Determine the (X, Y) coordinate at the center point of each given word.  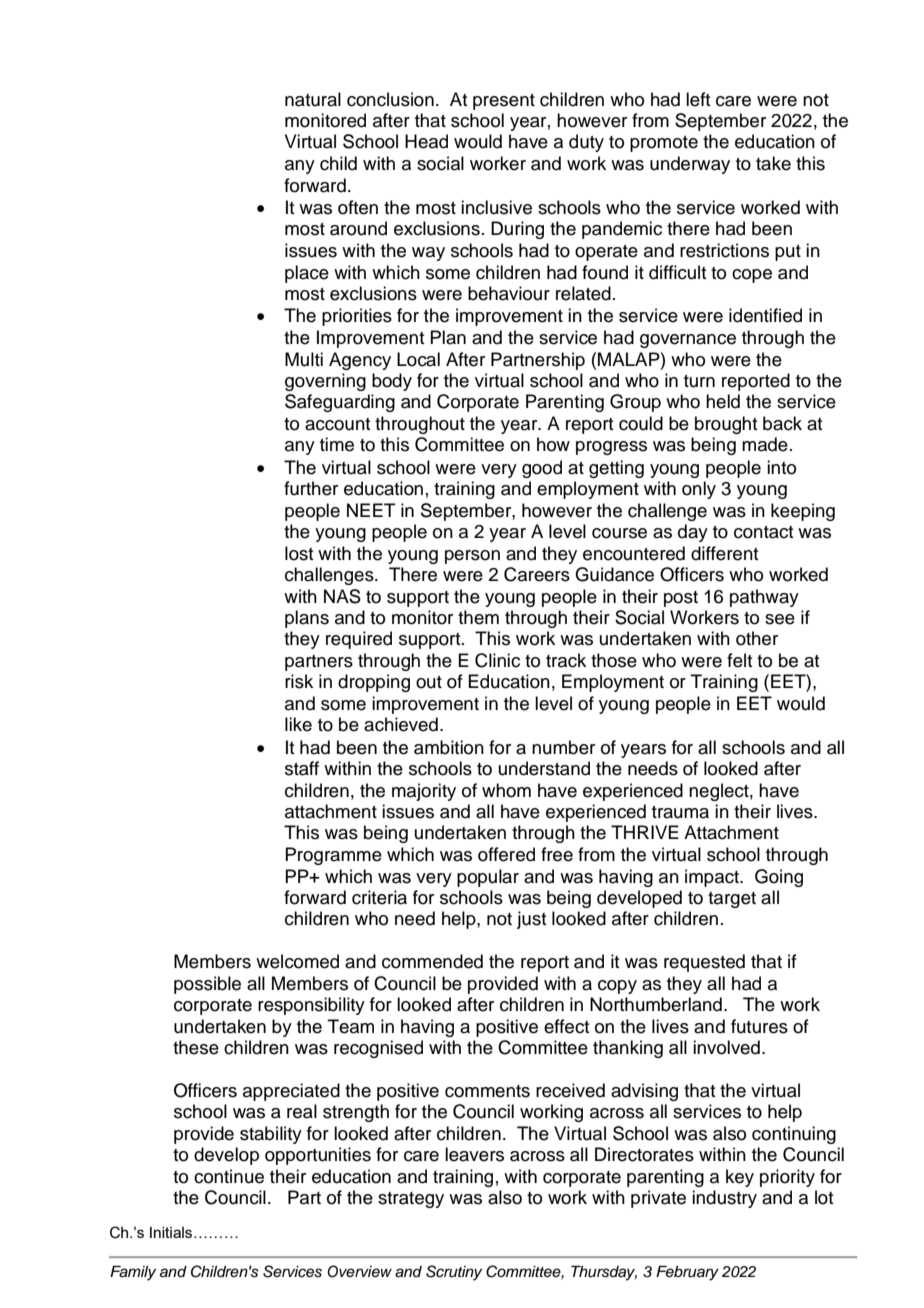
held (723, 401)
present (504, 102)
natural (313, 99)
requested (704, 963)
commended (432, 961)
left (698, 99)
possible (207, 985)
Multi (304, 359)
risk (299, 681)
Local (418, 359)
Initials (172, 1232)
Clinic (497, 660)
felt (739, 660)
